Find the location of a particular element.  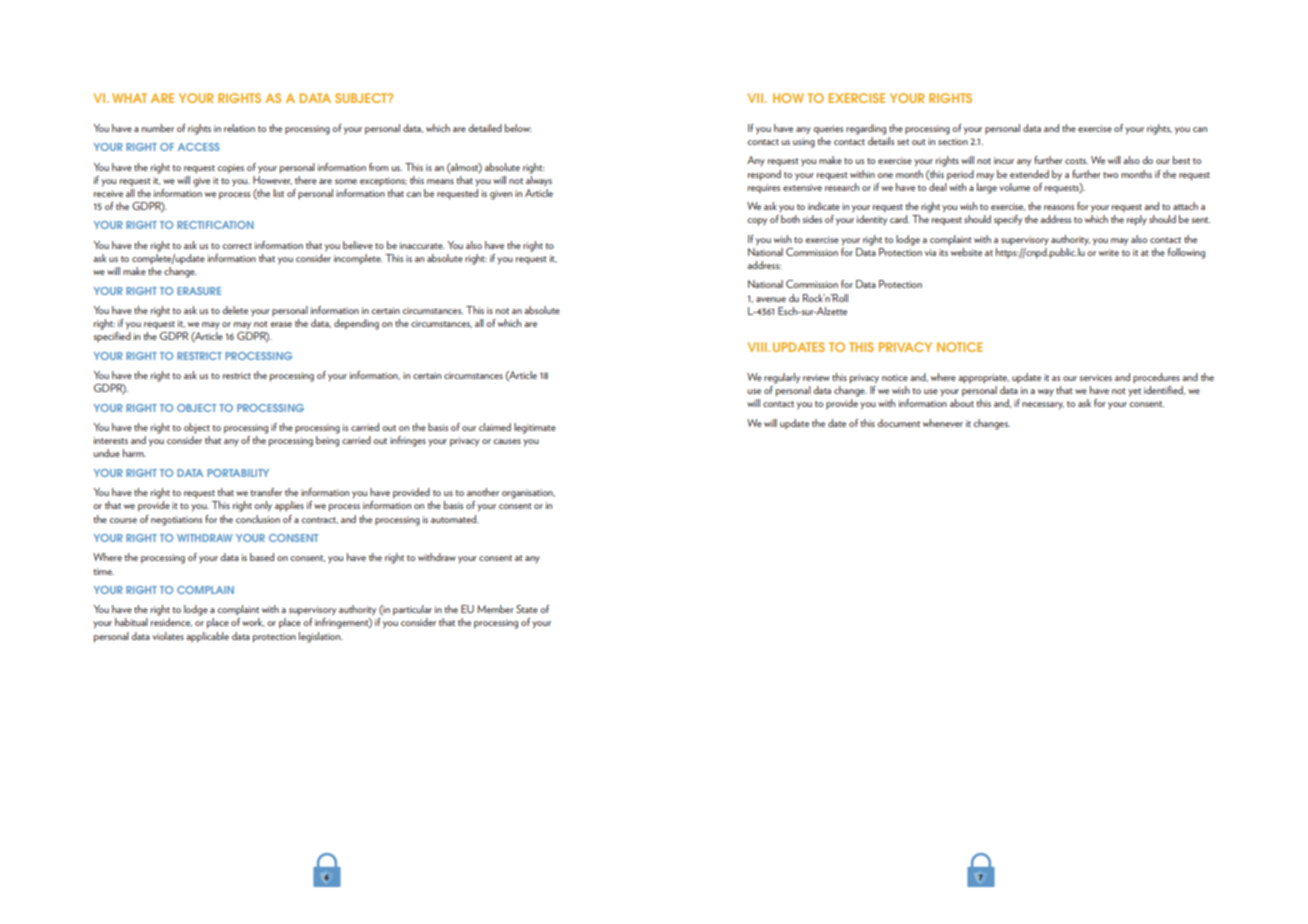

services is located at coordinates (1096, 377).
